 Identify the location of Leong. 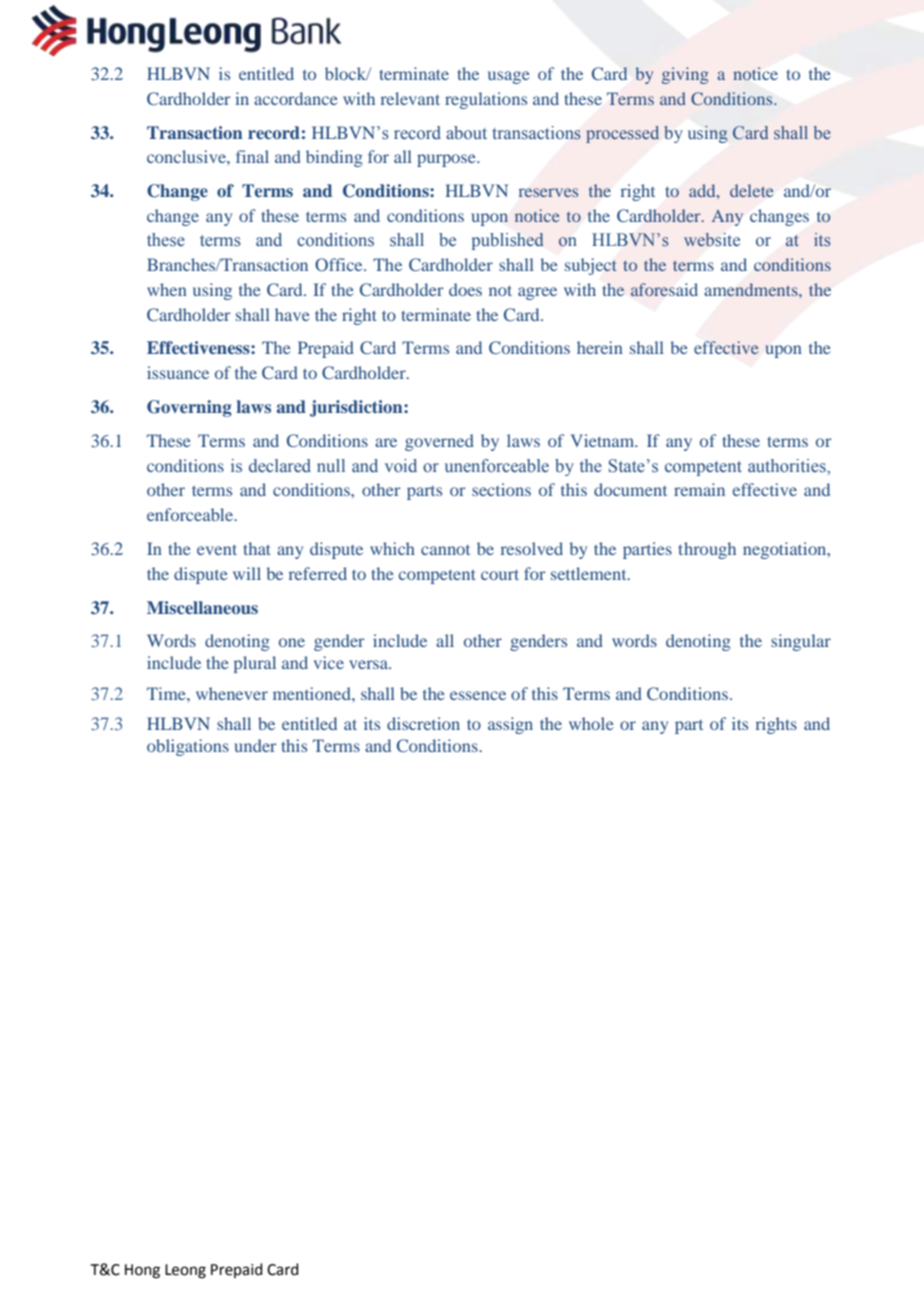
(185, 1271).
